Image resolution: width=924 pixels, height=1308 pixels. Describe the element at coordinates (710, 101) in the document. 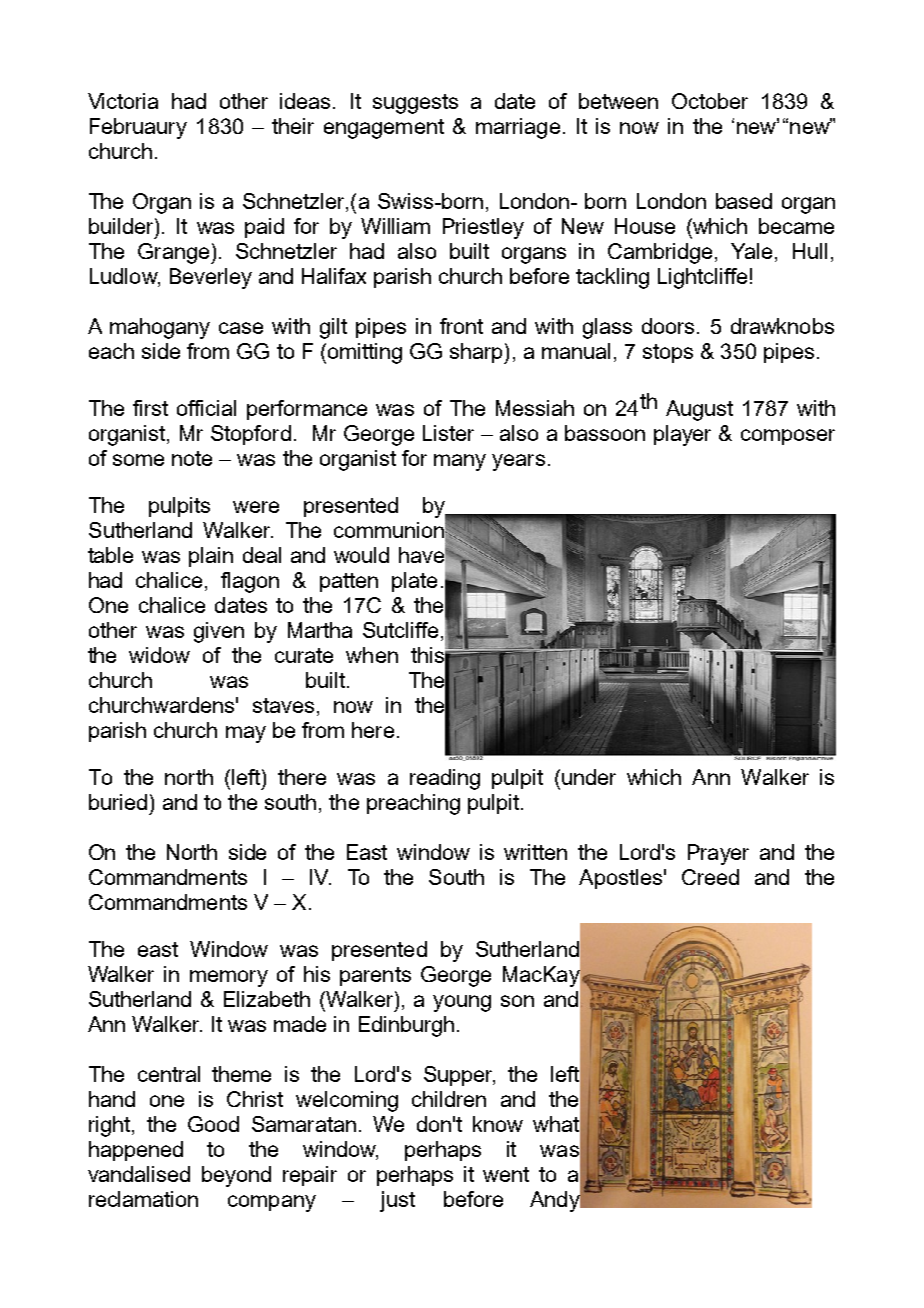

I see `October` at that location.
